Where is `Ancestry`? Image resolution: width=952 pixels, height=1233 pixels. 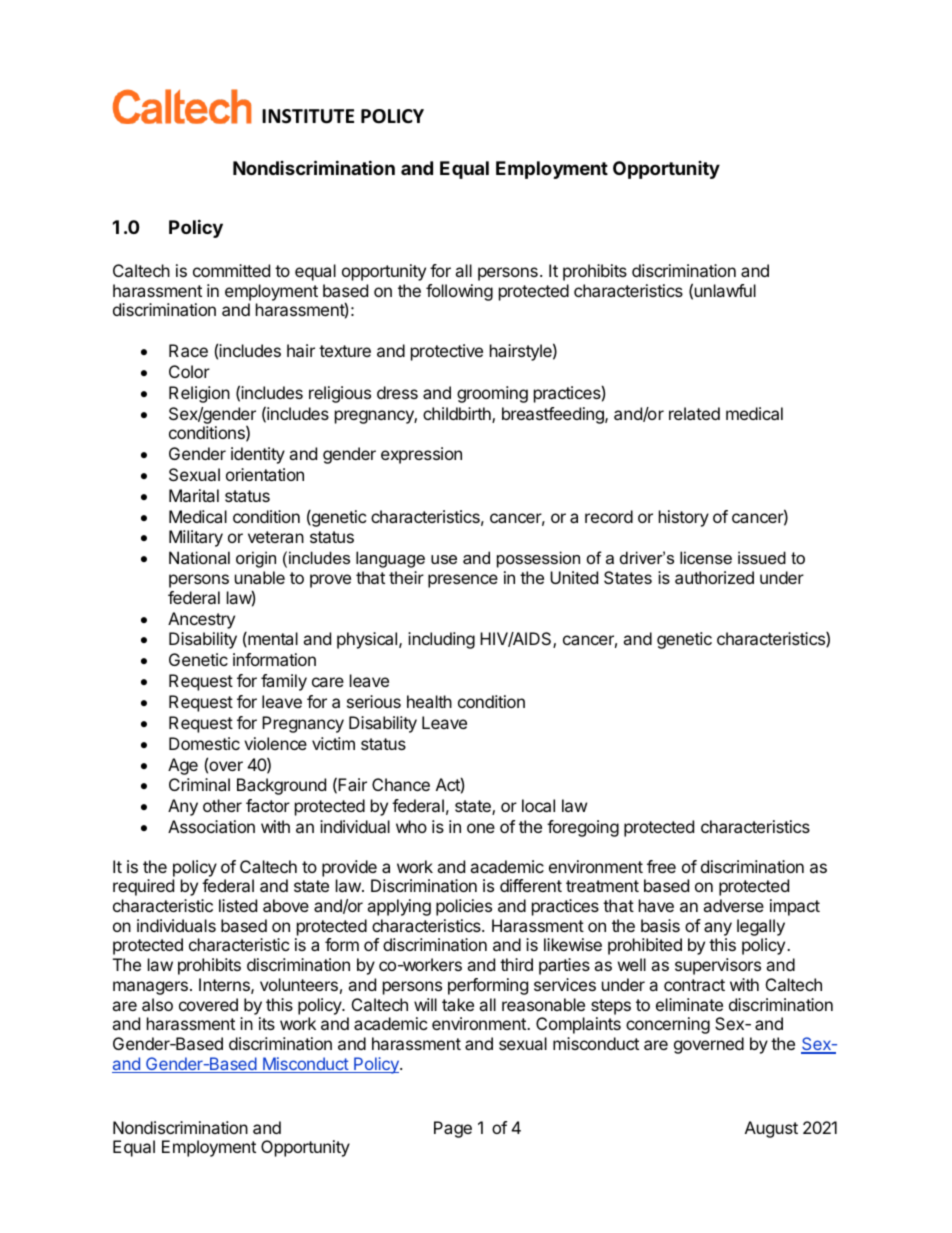 Ancestry is located at coordinates (201, 620).
